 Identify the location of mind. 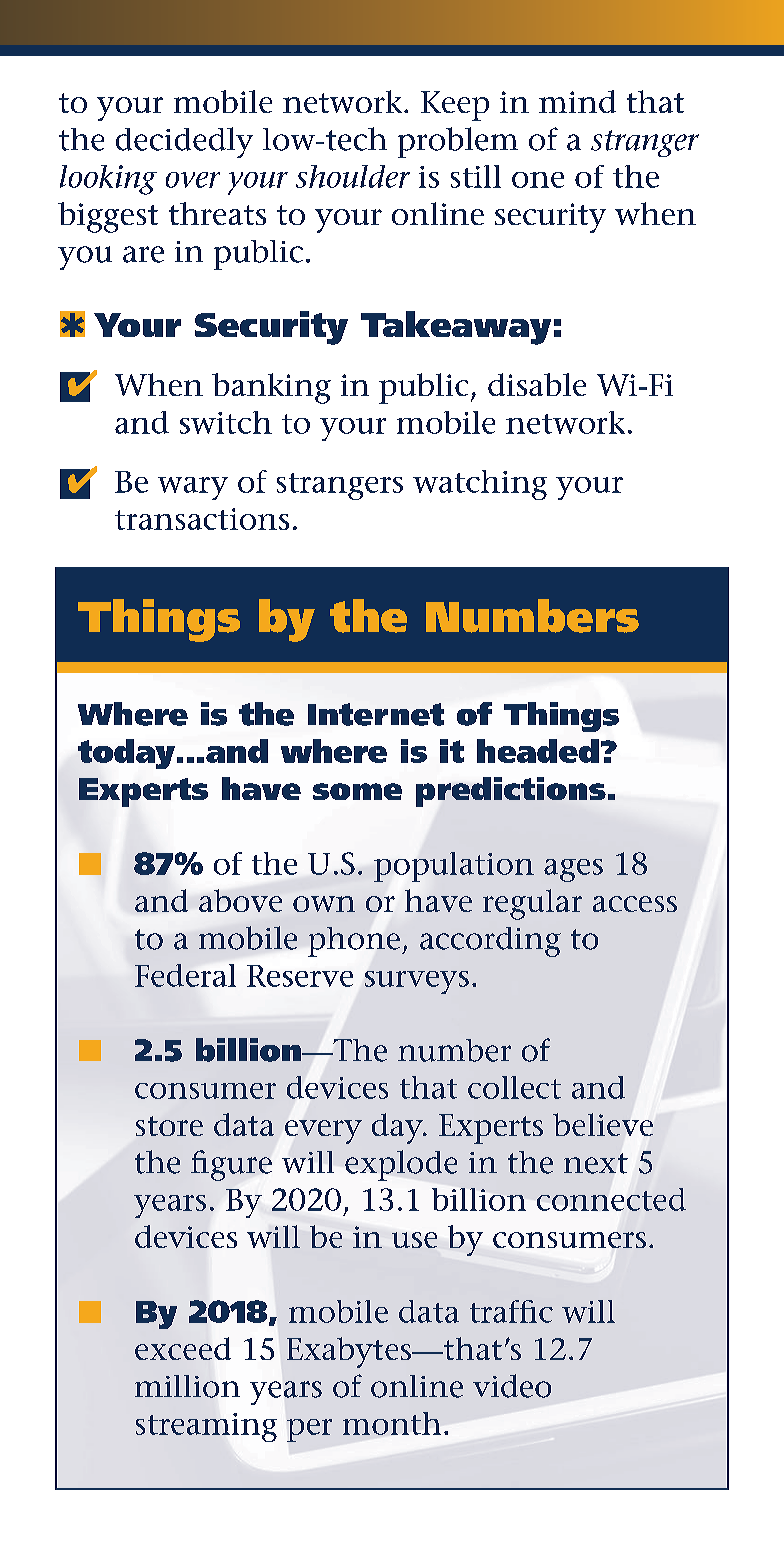
(577, 101).
